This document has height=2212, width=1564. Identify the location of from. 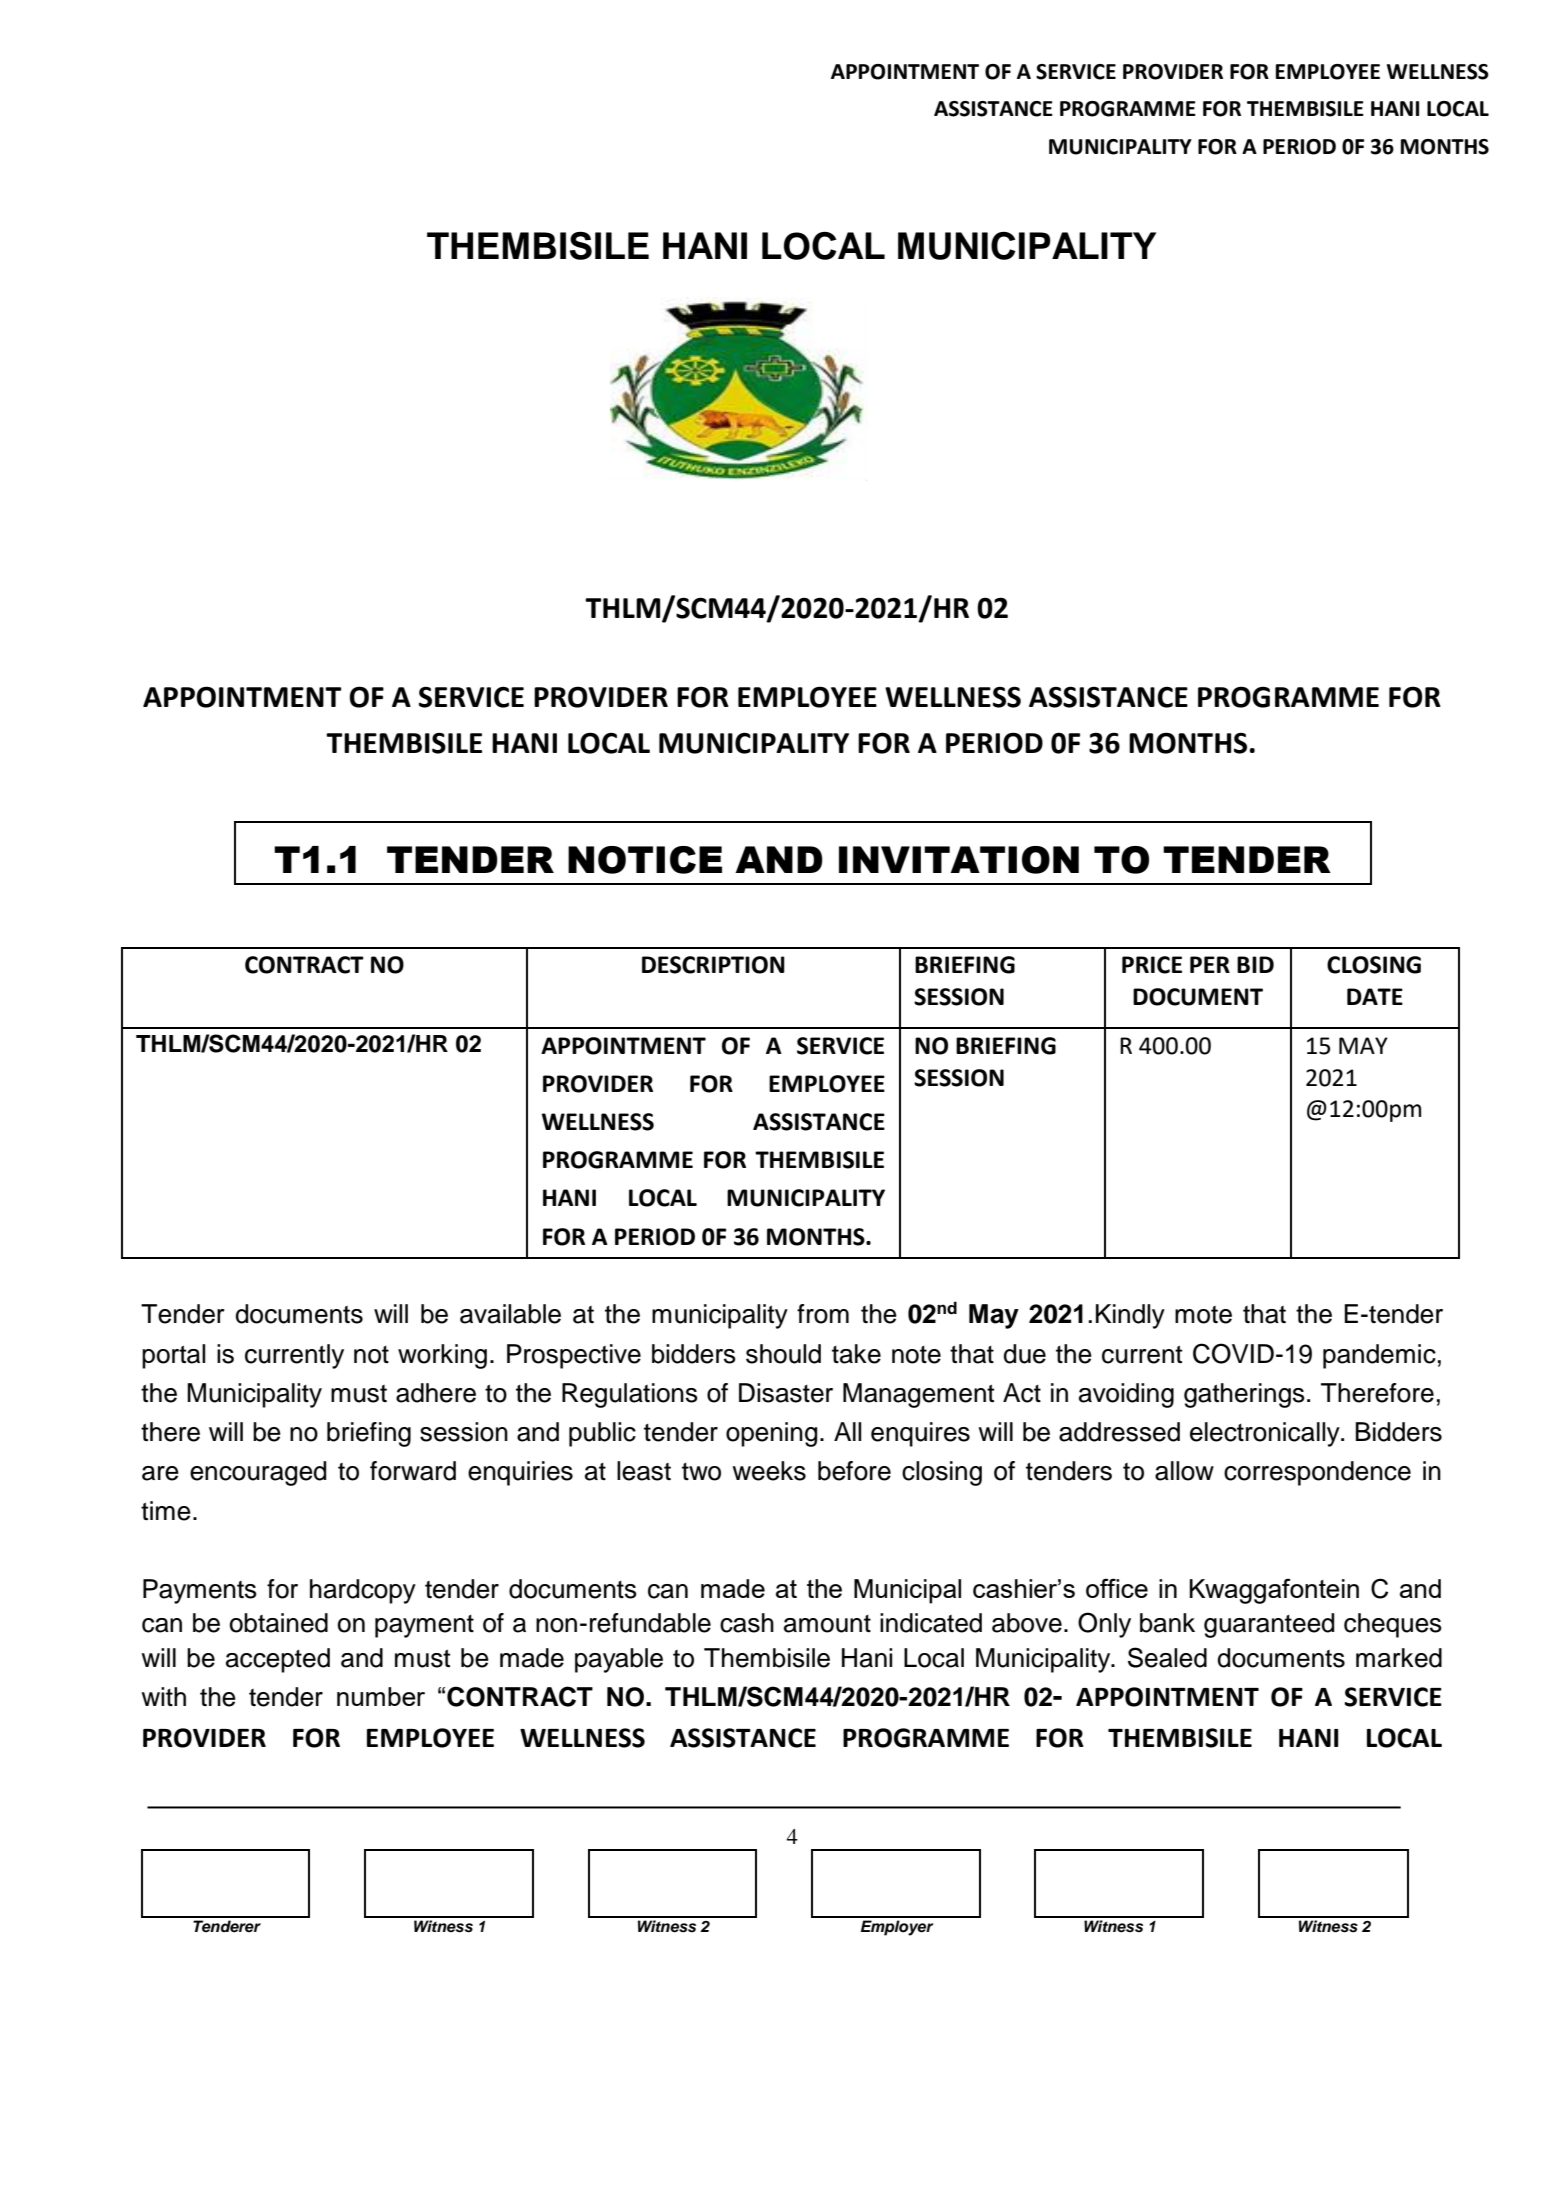
(823, 1314).
